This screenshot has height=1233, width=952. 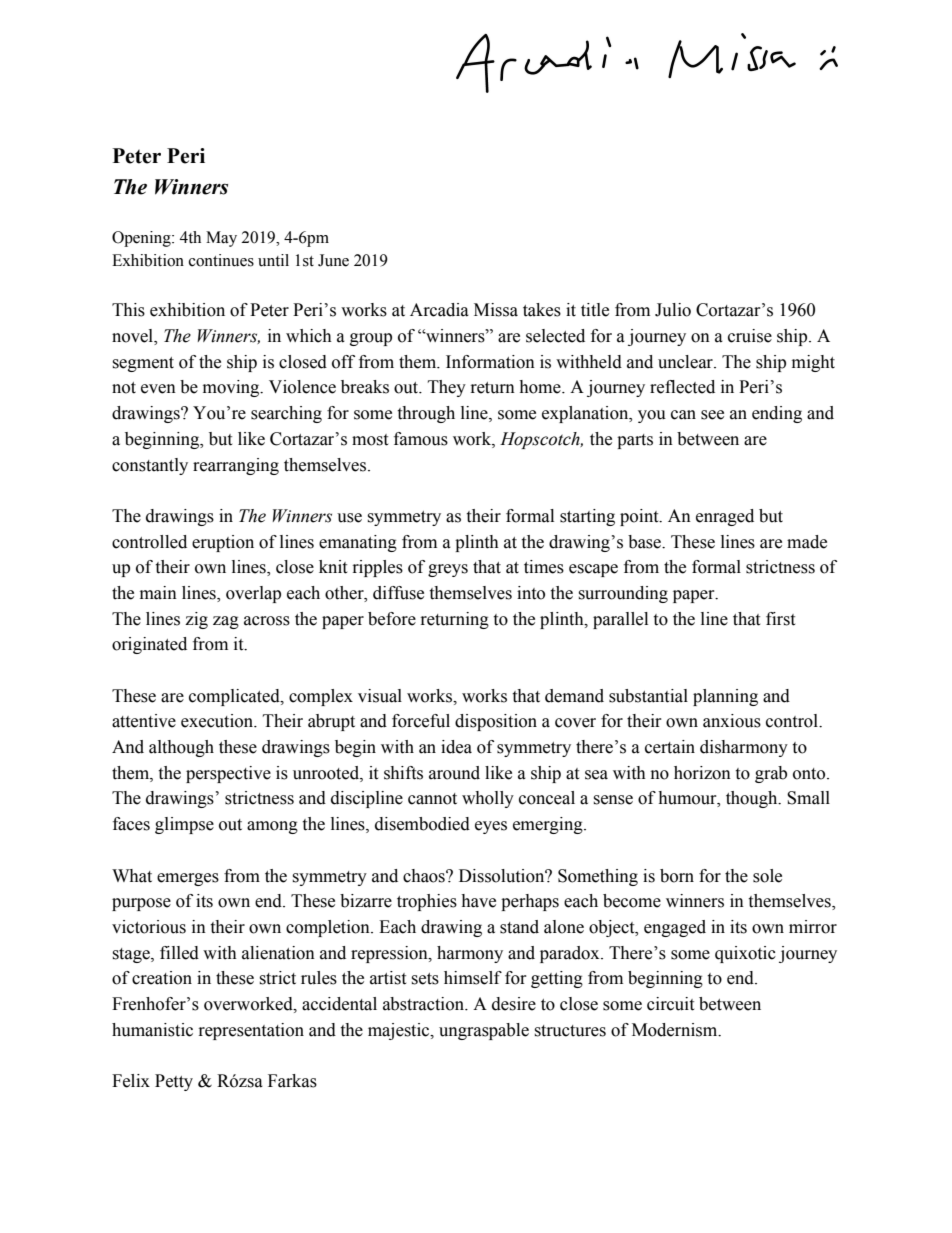 I want to click on grab, so click(x=771, y=774).
